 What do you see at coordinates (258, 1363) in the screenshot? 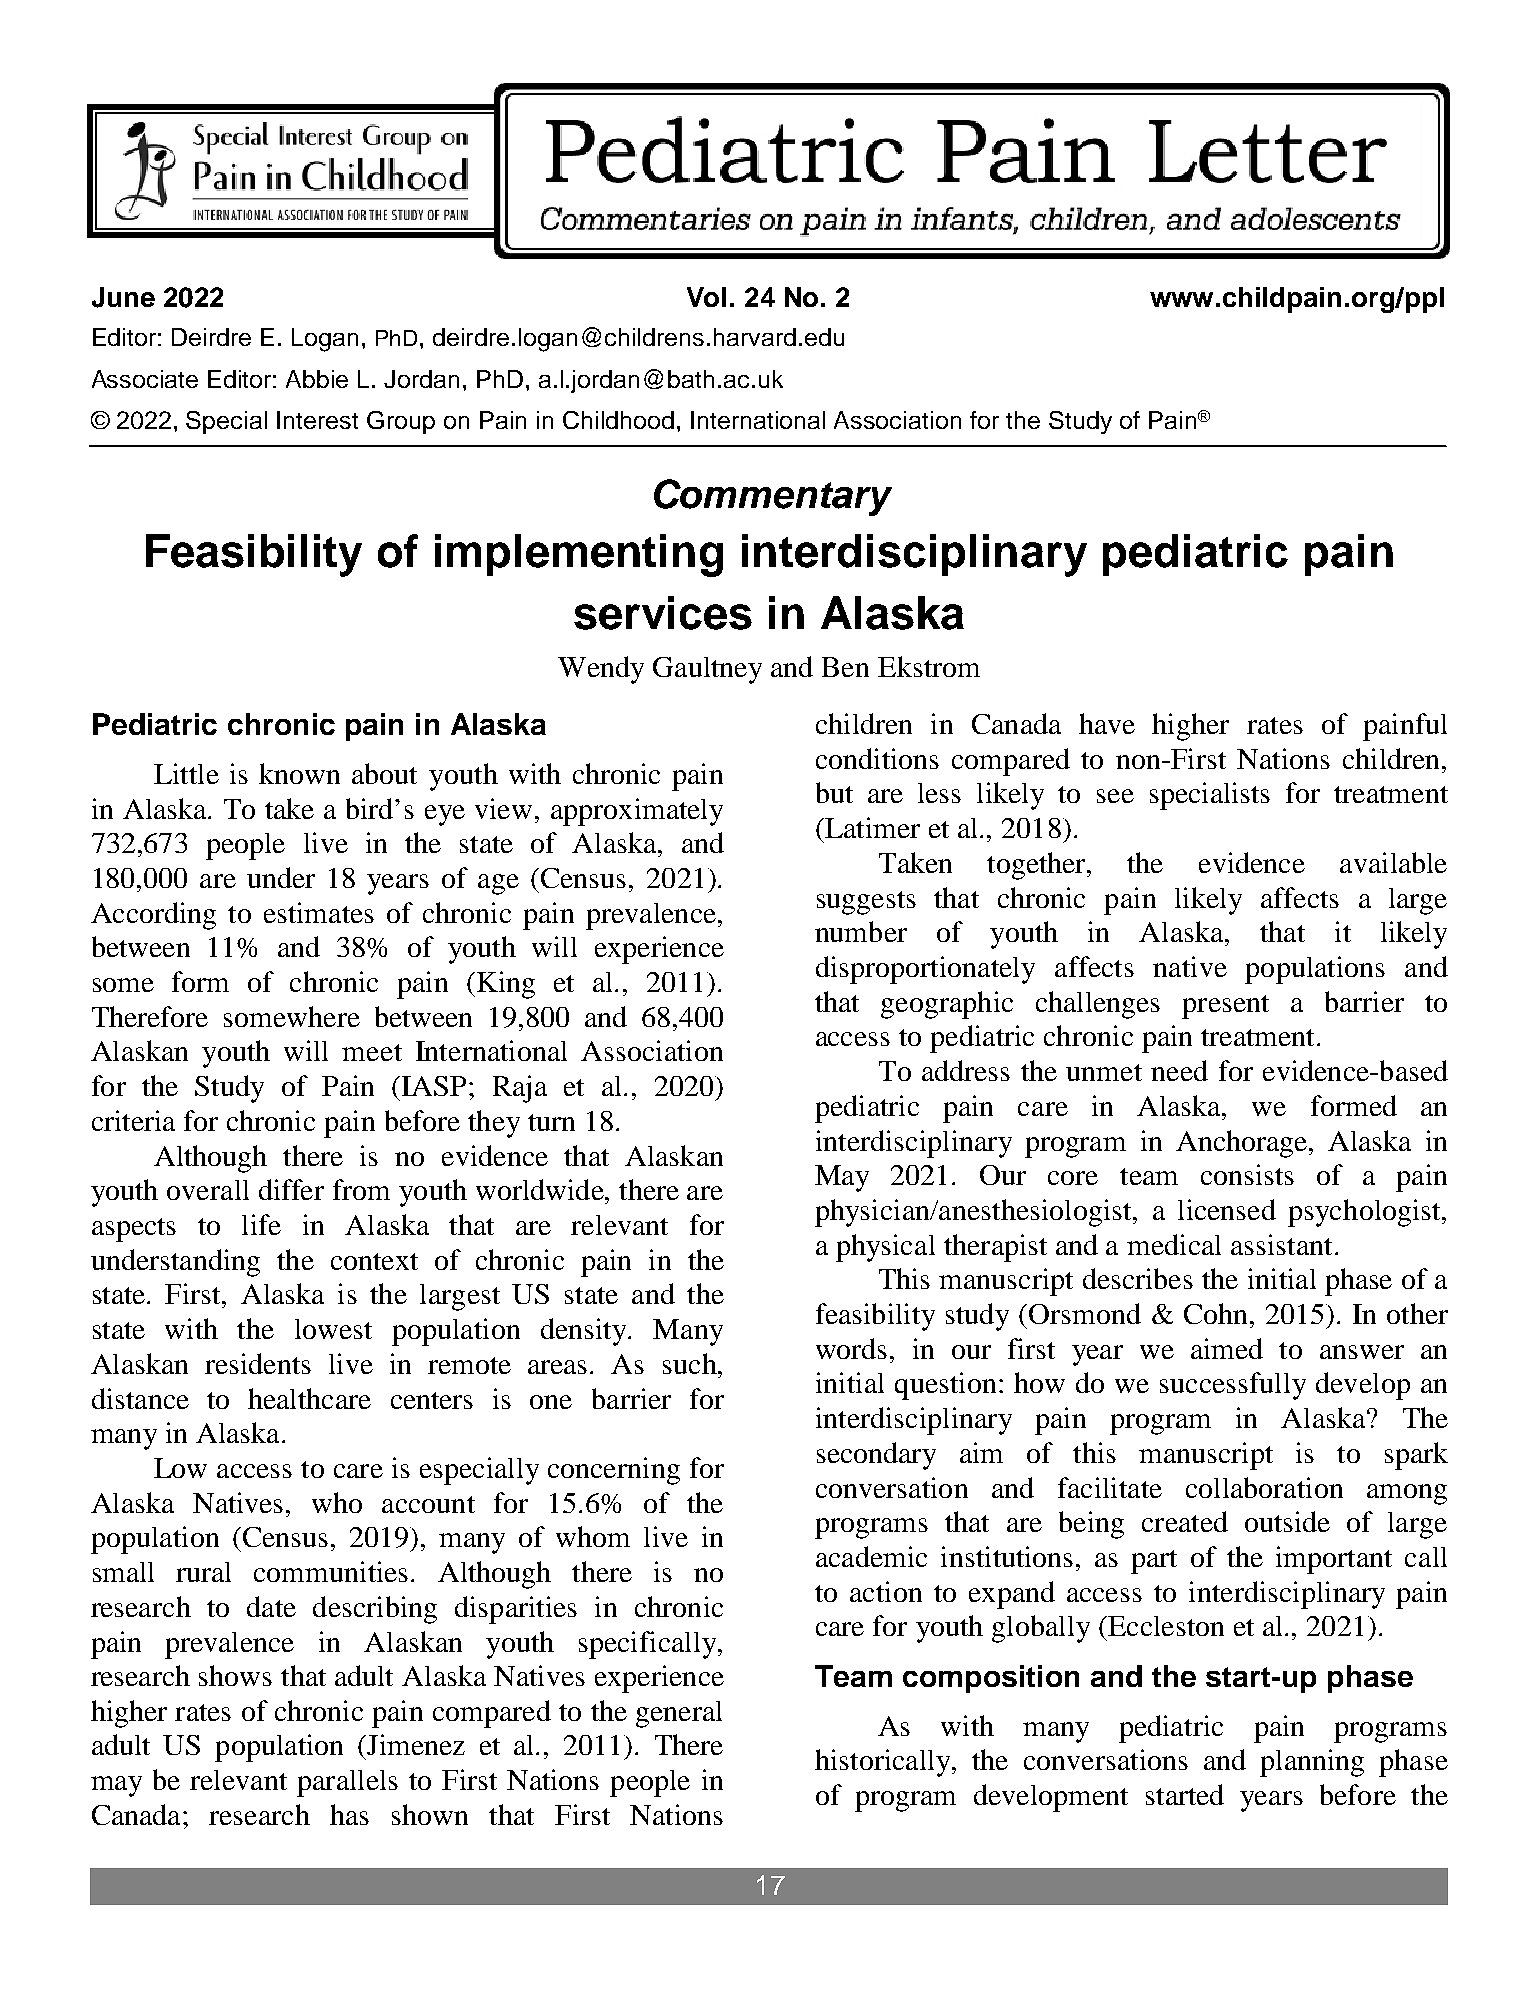
I see `residents` at bounding box center [258, 1363].
